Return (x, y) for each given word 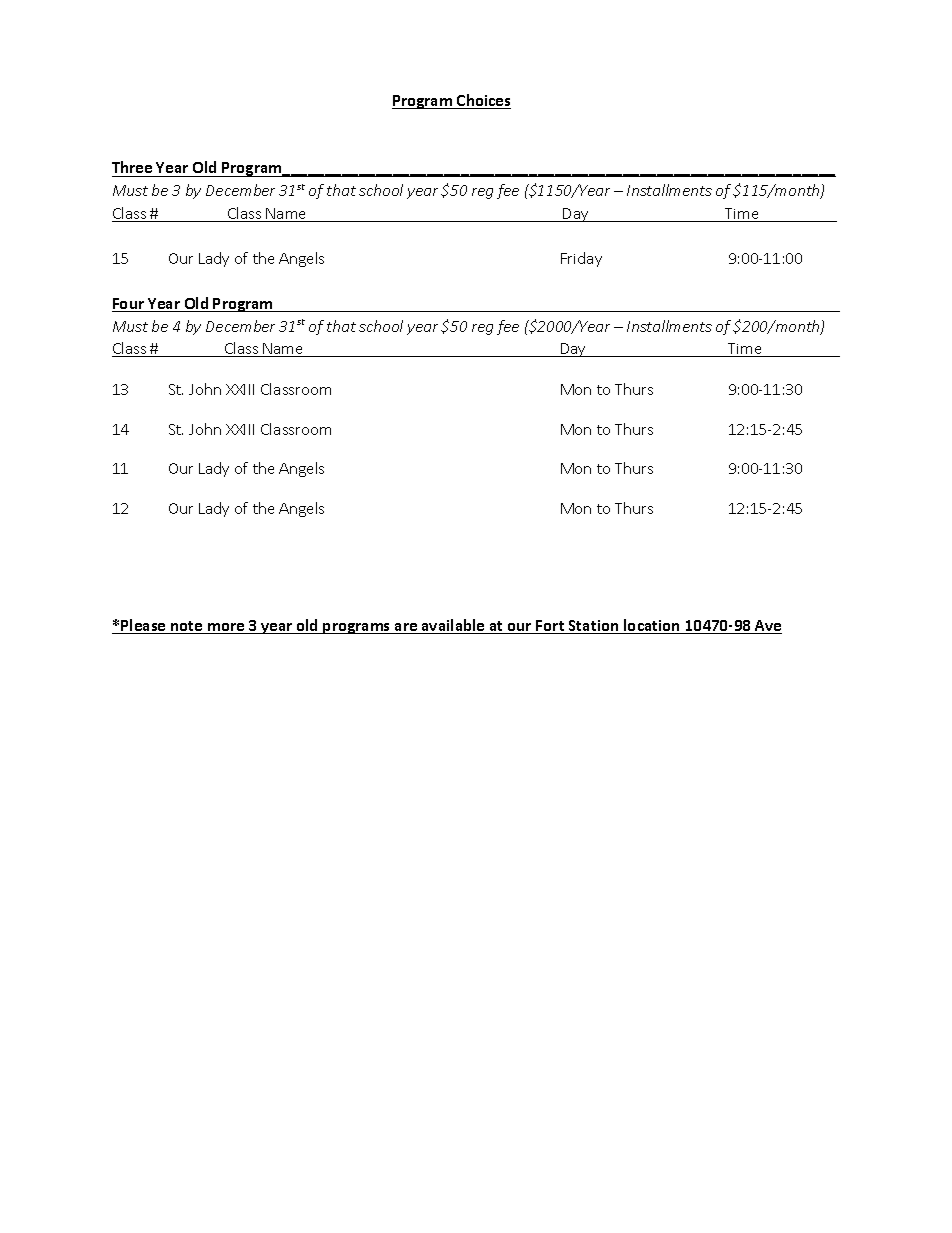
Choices (483, 101)
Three (133, 169)
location (652, 626)
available (453, 626)
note (187, 627)
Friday (581, 259)
